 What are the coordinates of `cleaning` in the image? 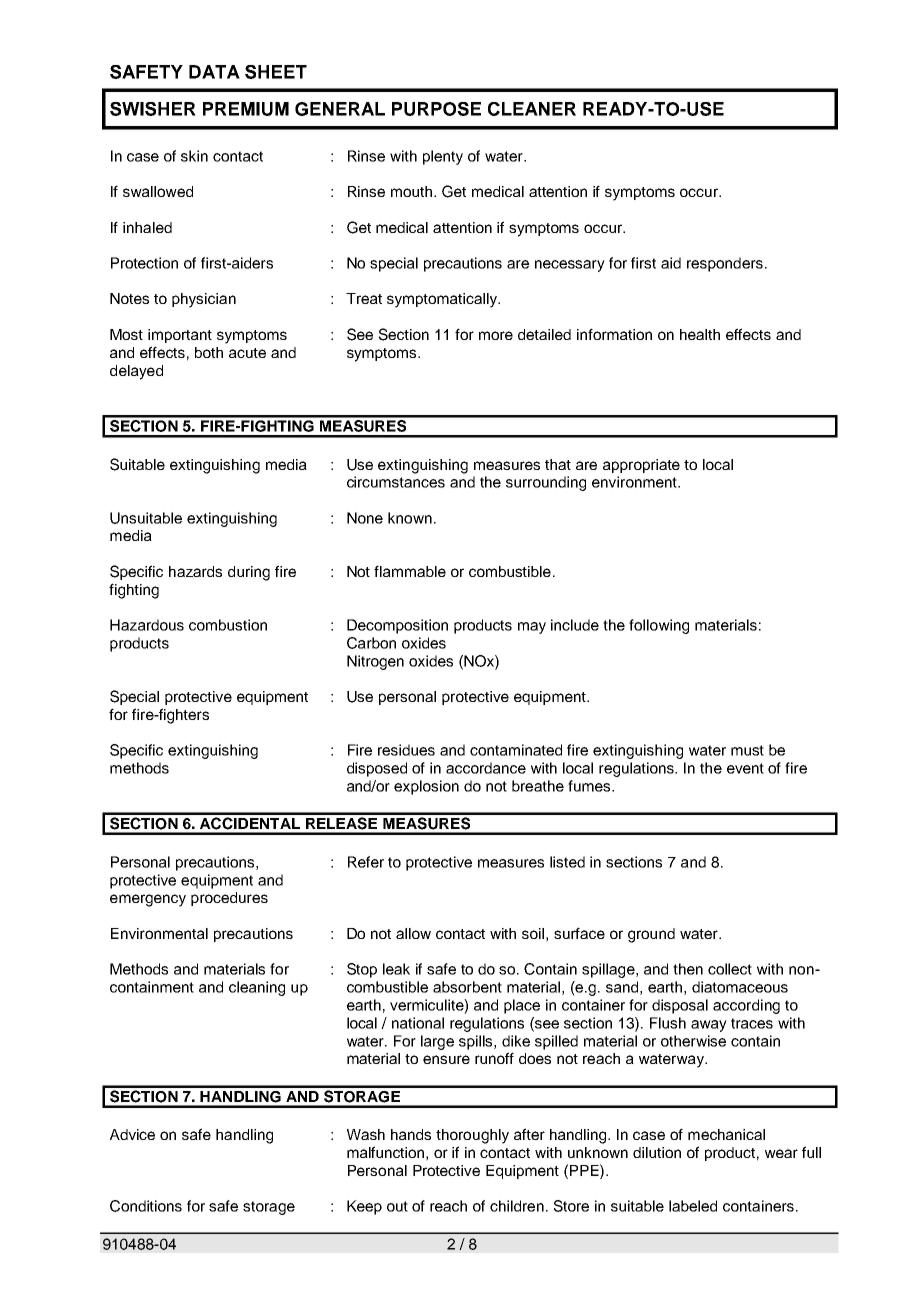 It's located at (257, 988).
